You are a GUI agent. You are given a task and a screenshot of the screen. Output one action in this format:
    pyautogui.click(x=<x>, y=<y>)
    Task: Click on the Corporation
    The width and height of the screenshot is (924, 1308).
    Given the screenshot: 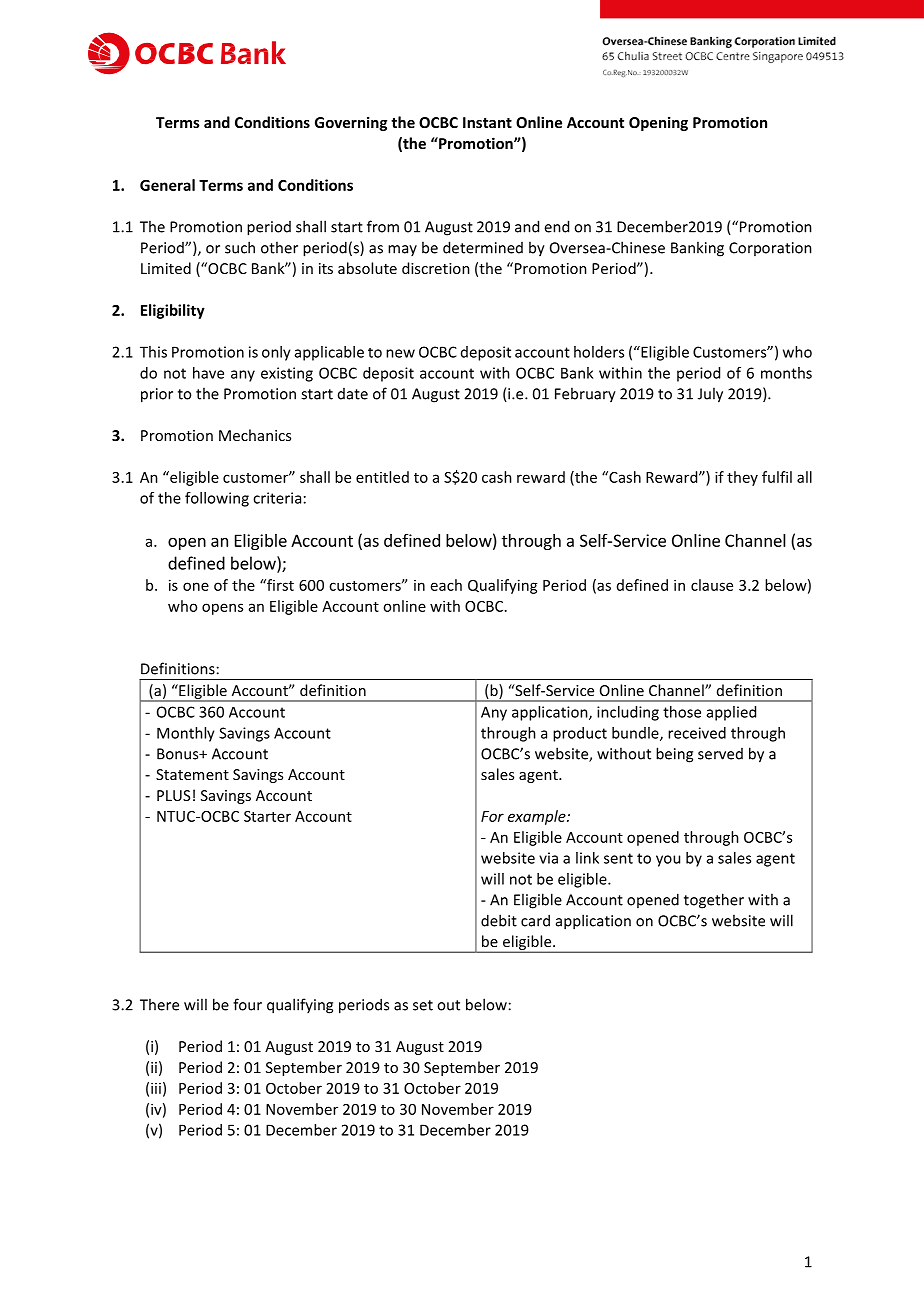 What is the action you would take?
    pyautogui.click(x=770, y=249)
